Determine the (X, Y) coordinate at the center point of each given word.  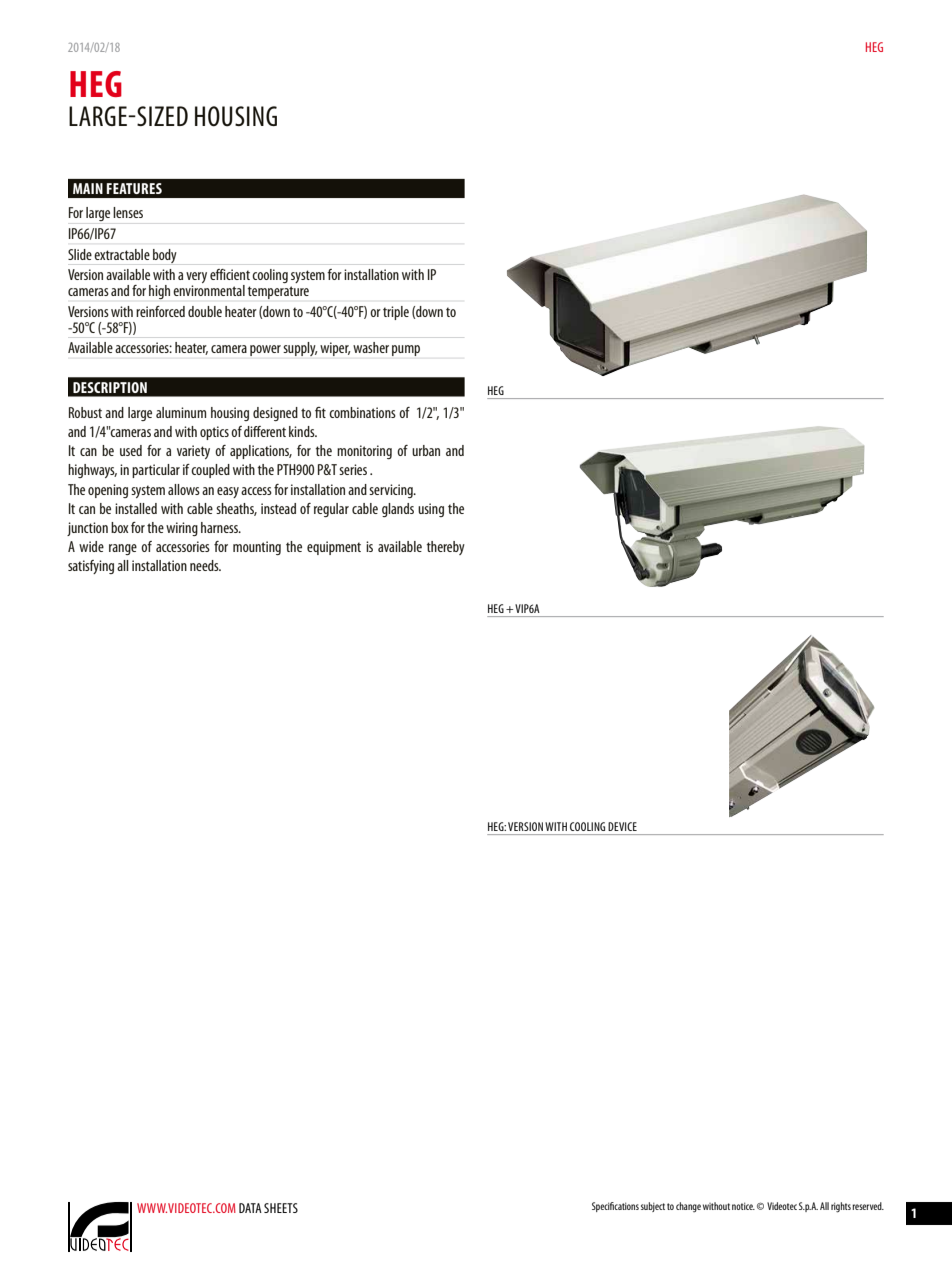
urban (426, 450)
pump (406, 350)
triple (396, 313)
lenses (128, 212)
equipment (334, 548)
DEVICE (622, 826)
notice (743, 1206)
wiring (182, 529)
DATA (250, 1208)
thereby (446, 548)
